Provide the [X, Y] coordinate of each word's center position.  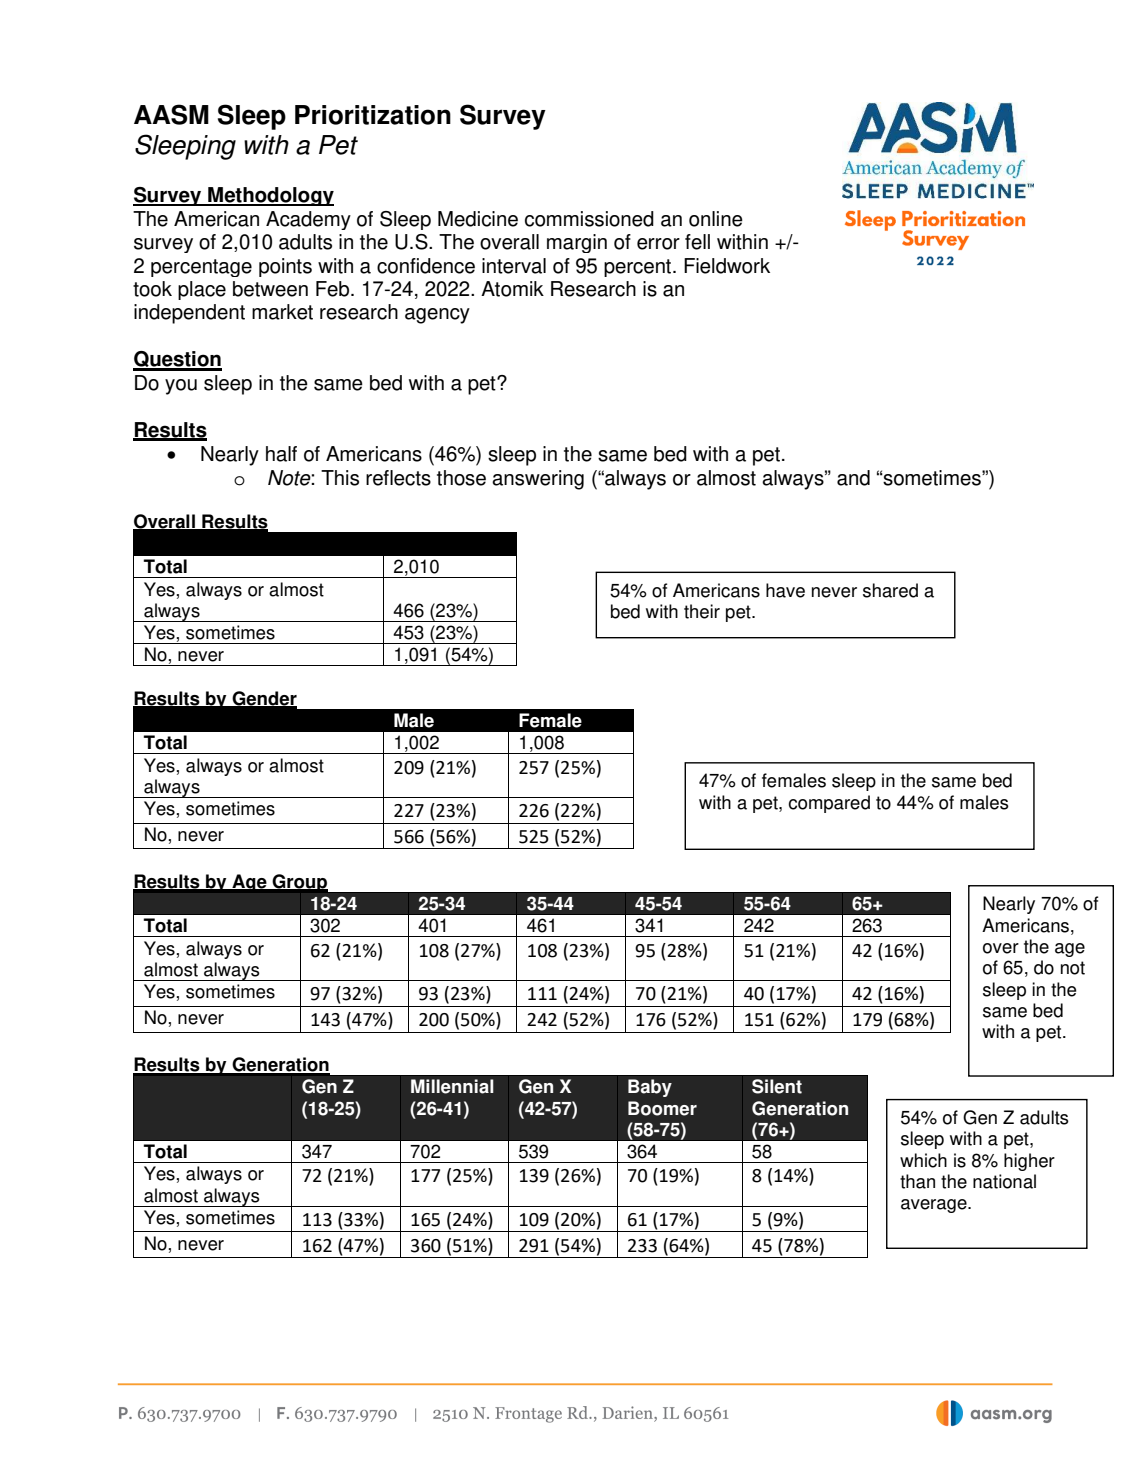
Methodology [270, 196]
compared [829, 804]
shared [890, 590]
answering [538, 480]
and [853, 478]
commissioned [589, 219]
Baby [650, 1088]
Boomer [662, 1108]
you [181, 387]
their [702, 611]
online [716, 219]
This [340, 478]
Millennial [452, 1086]
